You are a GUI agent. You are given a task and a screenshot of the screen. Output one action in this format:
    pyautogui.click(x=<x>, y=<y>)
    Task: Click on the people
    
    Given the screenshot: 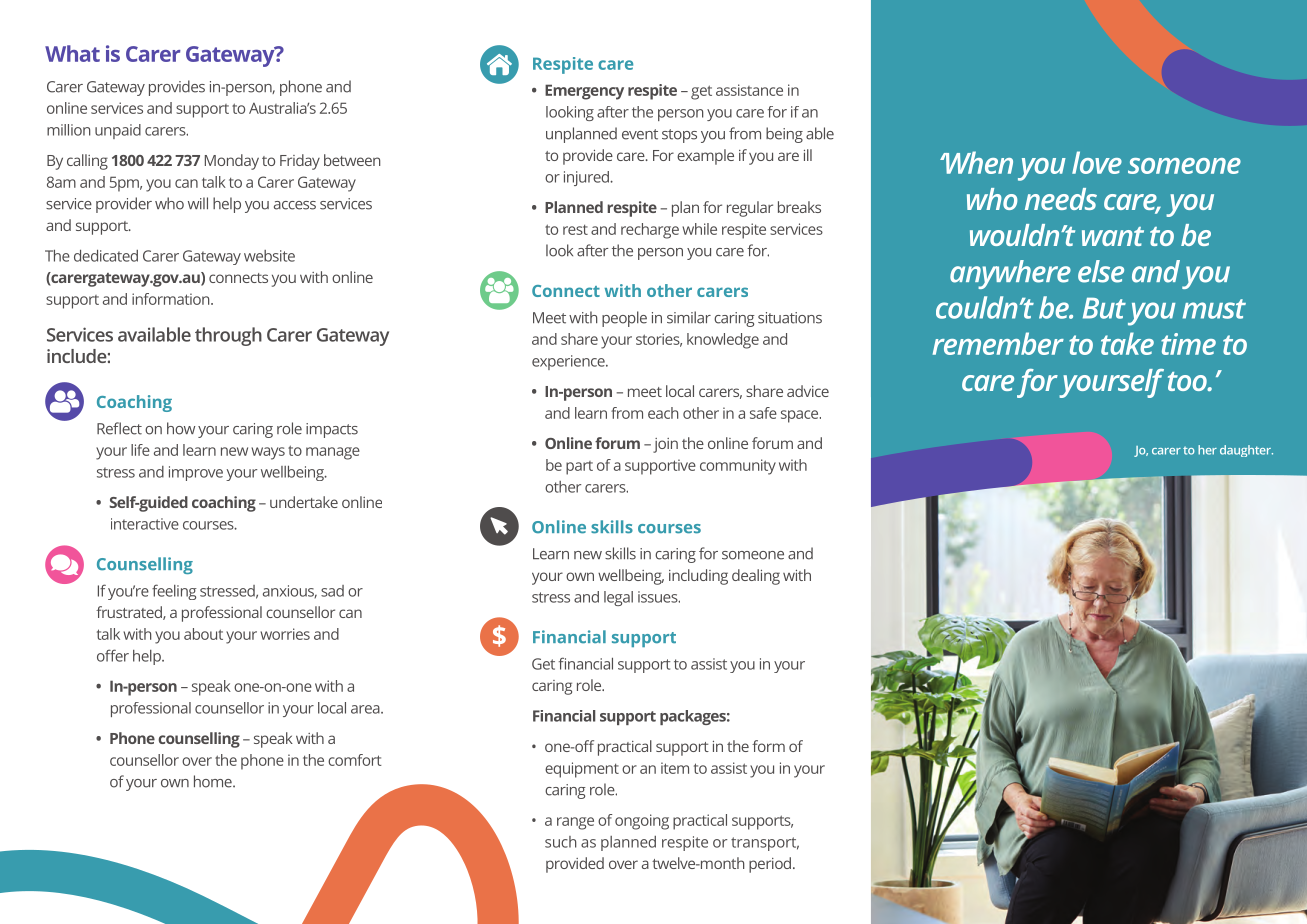 What is the action you would take?
    pyautogui.click(x=624, y=319)
